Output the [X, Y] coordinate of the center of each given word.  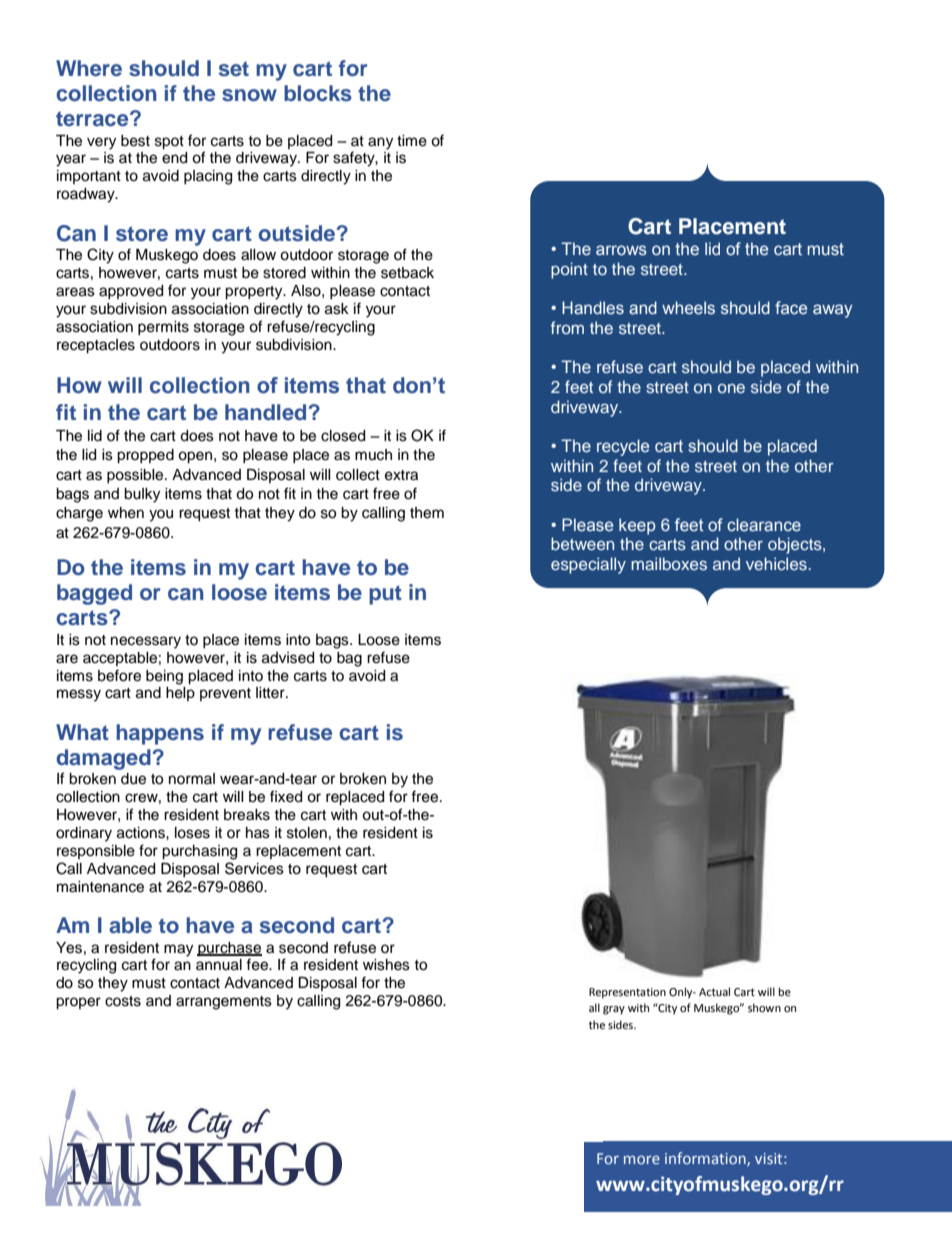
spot [169, 143]
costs [123, 1001]
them [427, 513]
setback [407, 273]
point [569, 270]
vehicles [776, 563]
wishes [386, 965]
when [126, 513]
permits [163, 328]
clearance [764, 524]
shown [764, 1007]
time [412, 141]
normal [192, 778]
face [791, 307]
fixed [286, 796]
